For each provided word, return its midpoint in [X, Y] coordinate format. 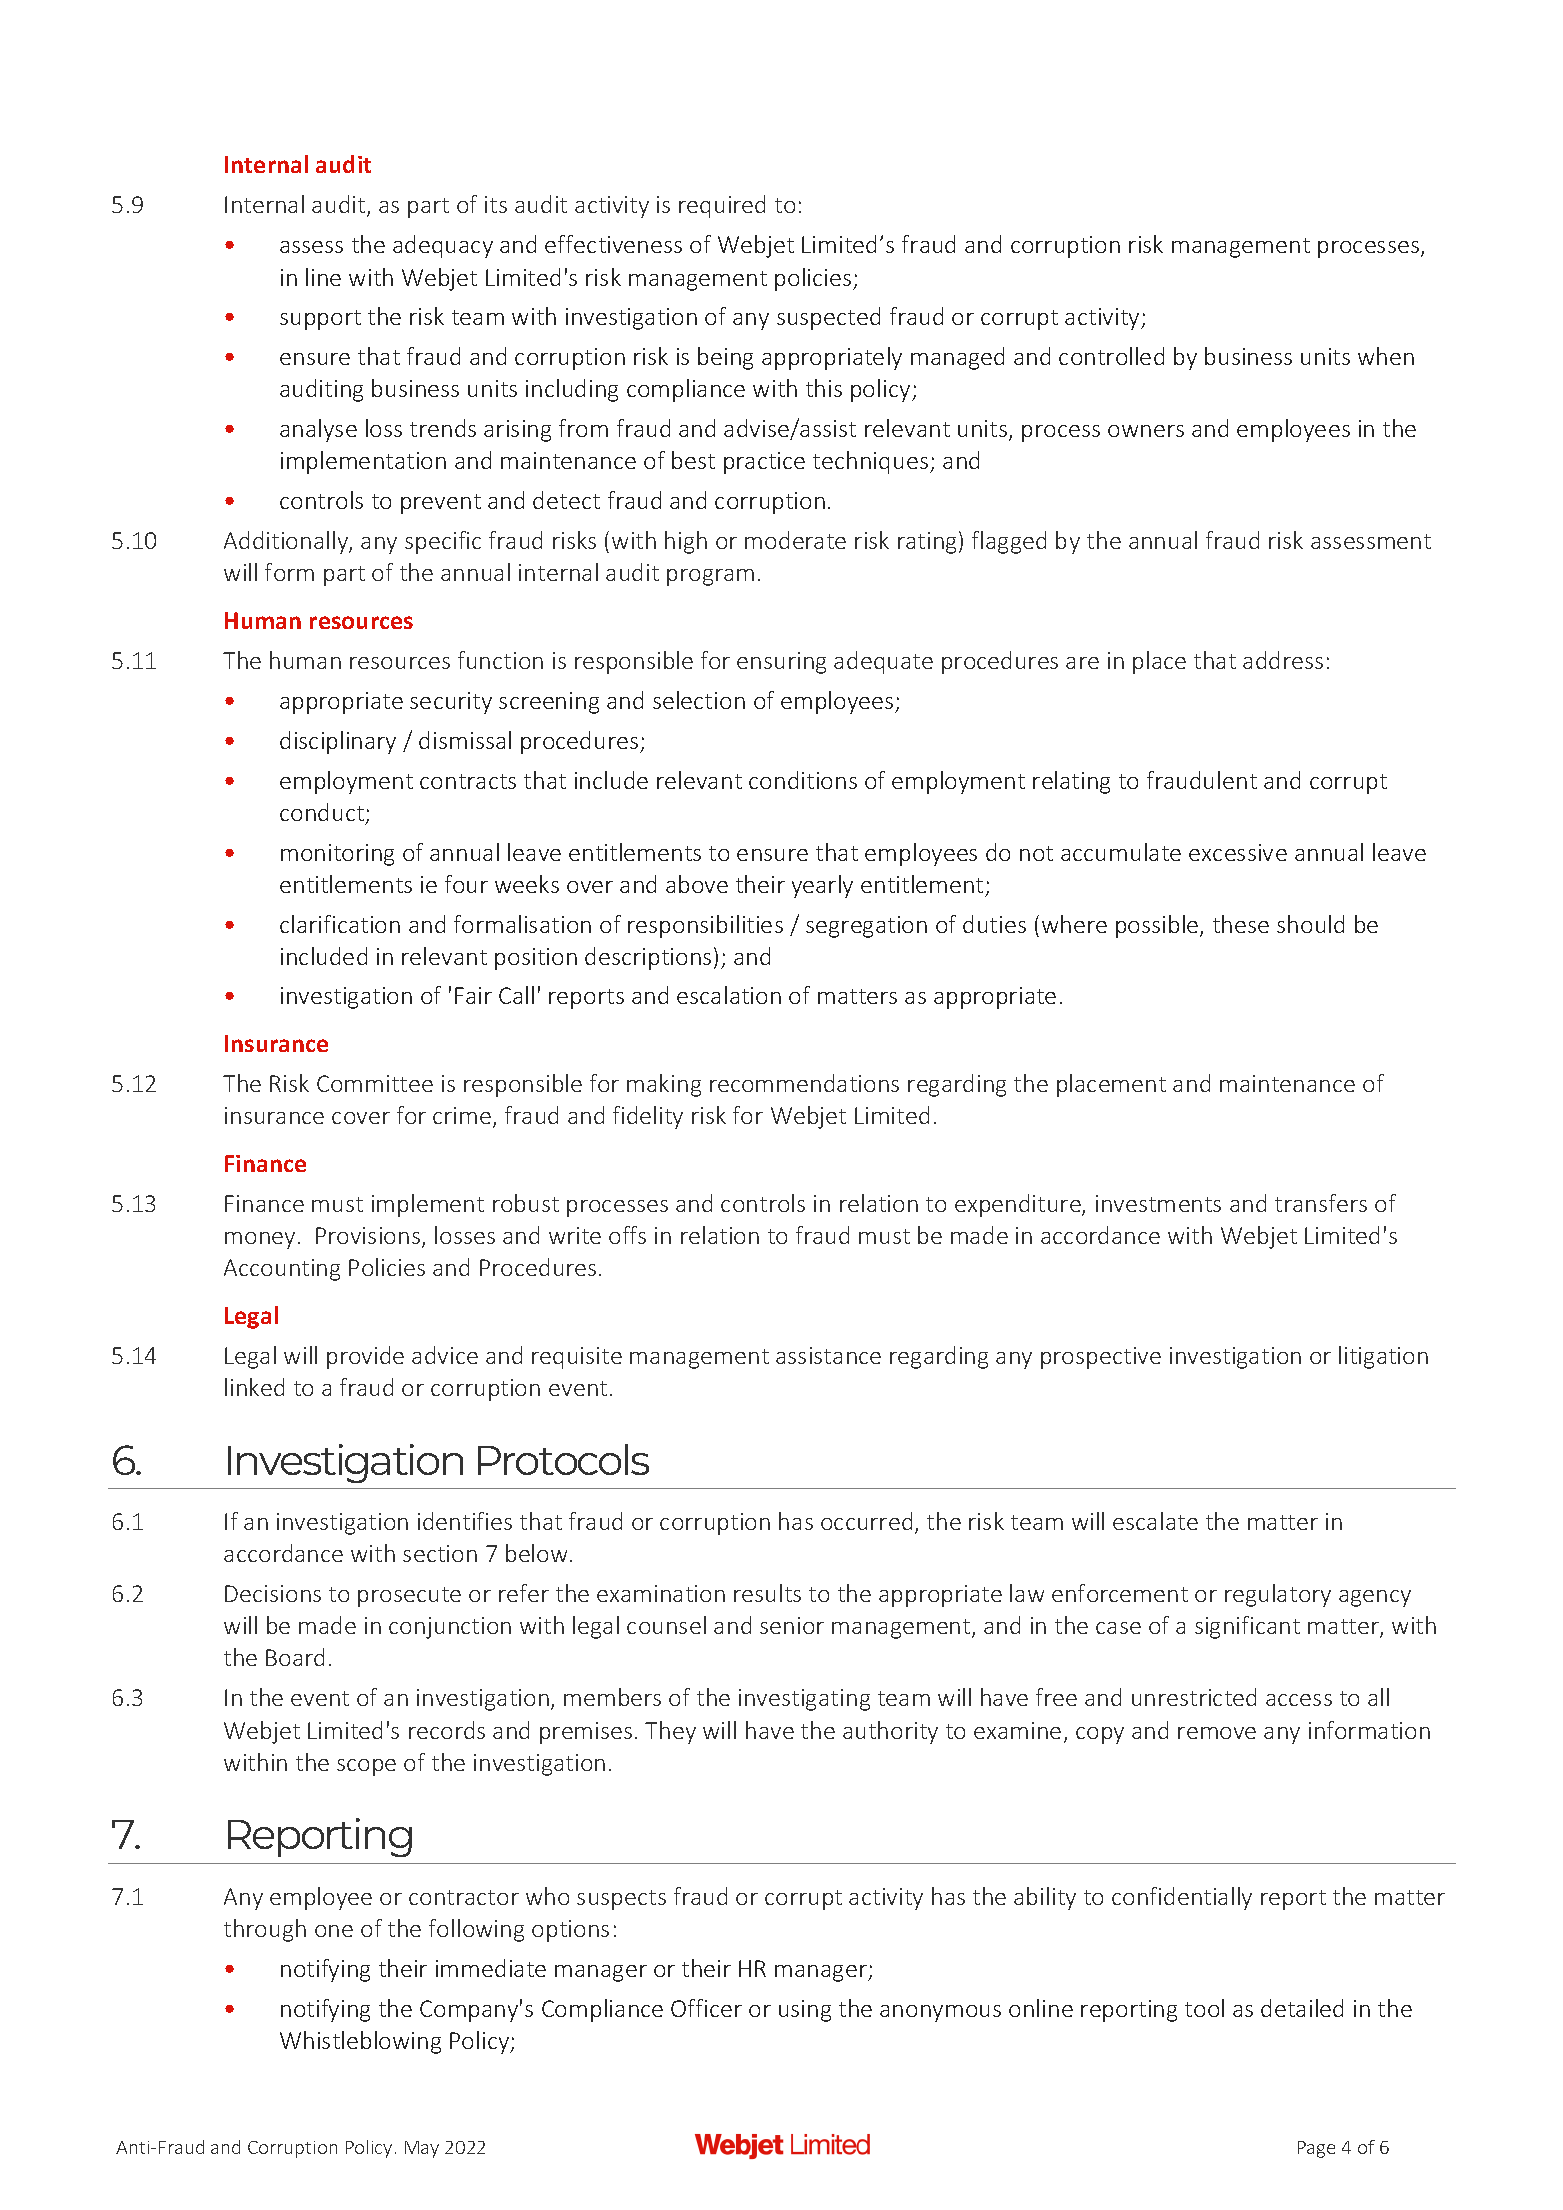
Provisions [369, 1237]
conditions [803, 780]
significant [1247, 1627]
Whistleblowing [360, 2042]
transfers [1321, 1203]
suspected [828, 318]
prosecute [409, 1597]
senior [792, 1625]
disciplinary [338, 742]
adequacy [443, 246]
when [1386, 356]
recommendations [804, 1083]
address [1283, 660]
